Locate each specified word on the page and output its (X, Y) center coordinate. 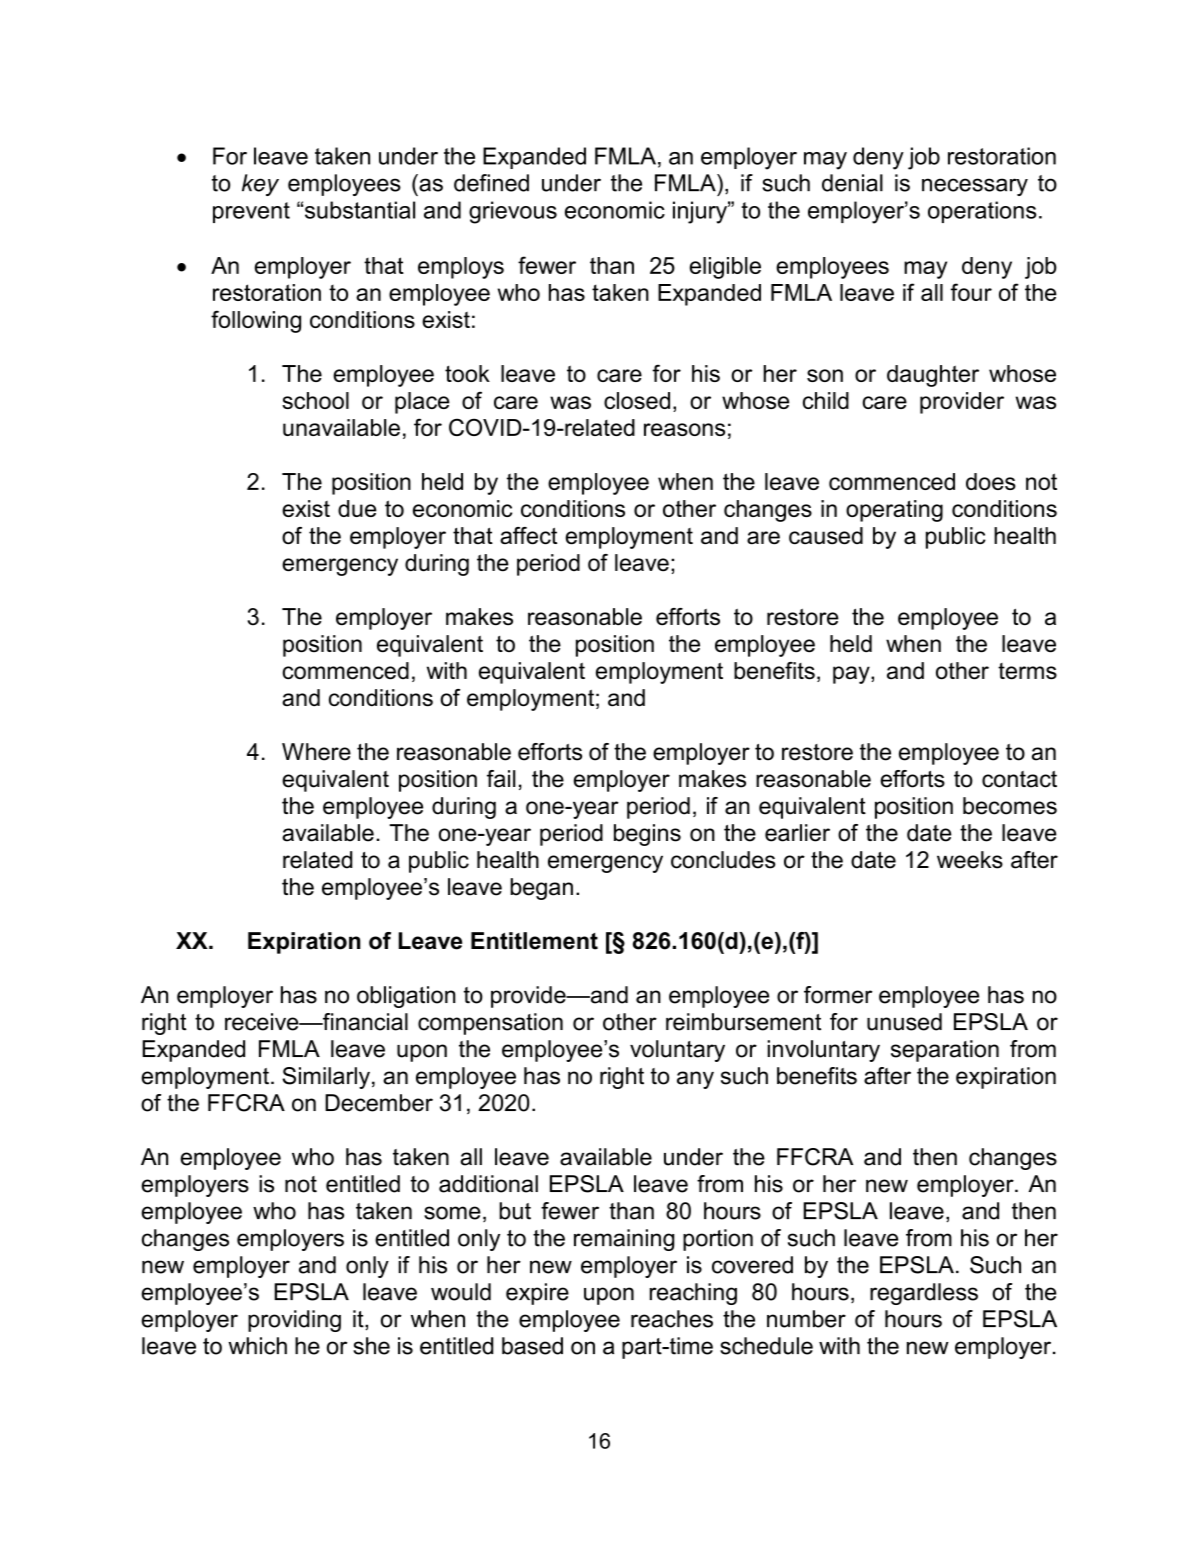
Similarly (326, 1078)
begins (647, 835)
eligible (725, 268)
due (357, 508)
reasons (684, 429)
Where (316, 752)
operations (982, 212)
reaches (672, 1319)
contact (1019, 779)
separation (945, 1051)
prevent (251, 212)
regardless (924, 1294)
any (695, 1080)
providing (294, 1321)
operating (894, 511)
